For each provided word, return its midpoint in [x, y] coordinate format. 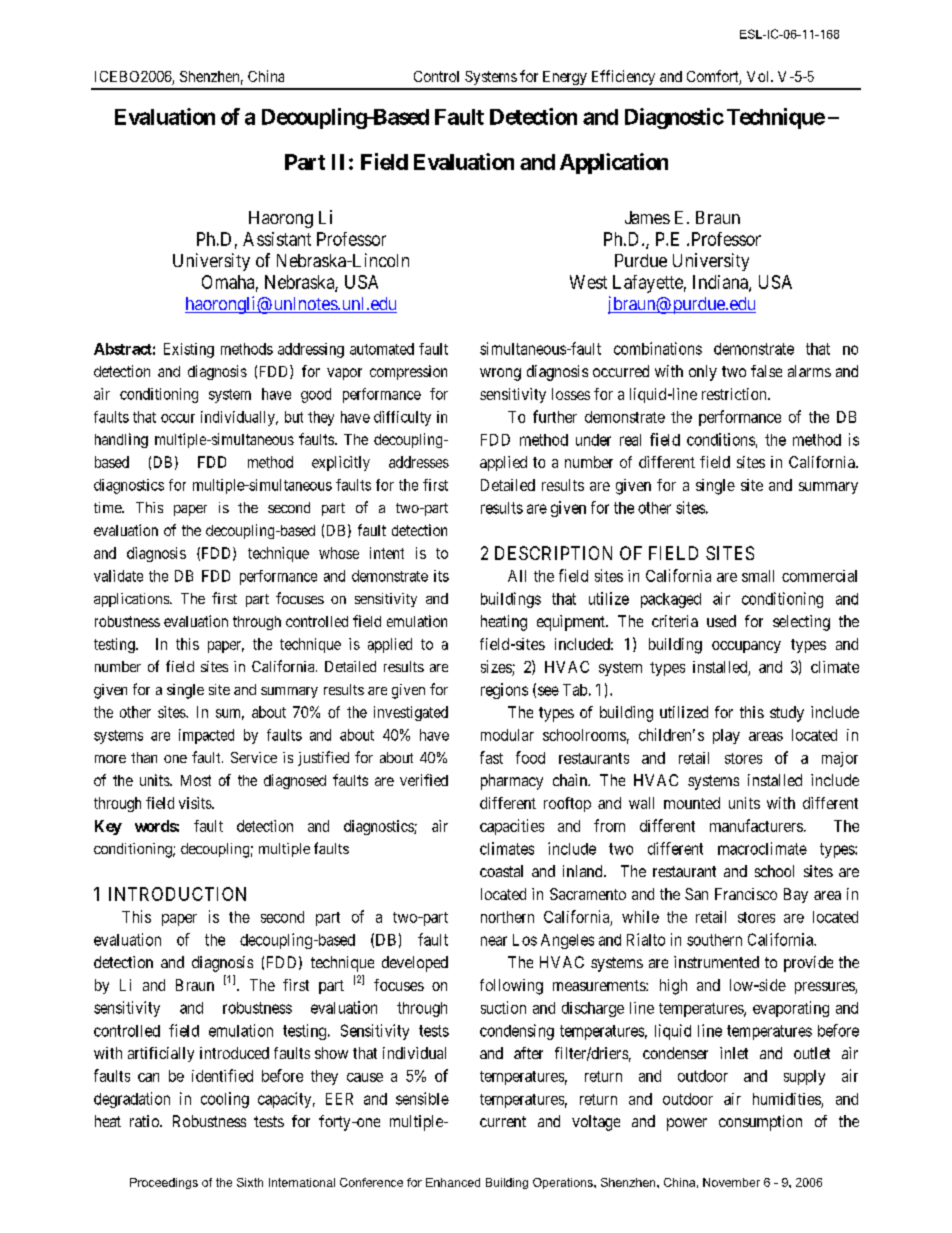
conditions [721, 439]
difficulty [402, 418]
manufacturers [756, 825]
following [511, 987]
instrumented [716, 962]
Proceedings [164, 1183]
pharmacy [512, 782]
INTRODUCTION [177, 894]
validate [118, 576]
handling [121, 440]
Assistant [277, 239]
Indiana [721, 283]
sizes [496, 666]
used [721, 621]
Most [196, 780]
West [588, 282]
